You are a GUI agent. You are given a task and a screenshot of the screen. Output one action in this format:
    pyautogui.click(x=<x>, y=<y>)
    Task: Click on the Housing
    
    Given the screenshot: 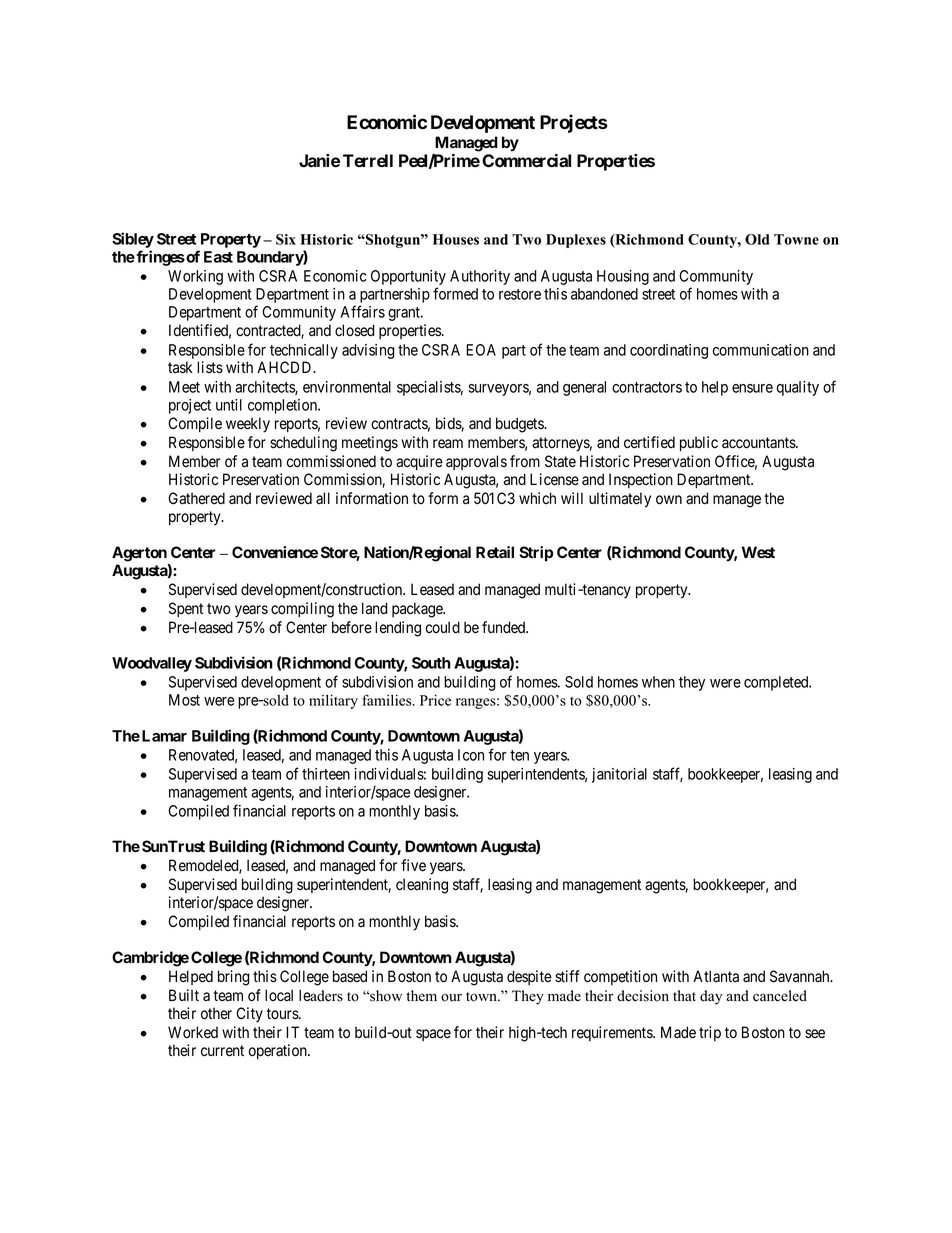 What is the action you would take?
    pyautogui.click(x=623, y=277)
